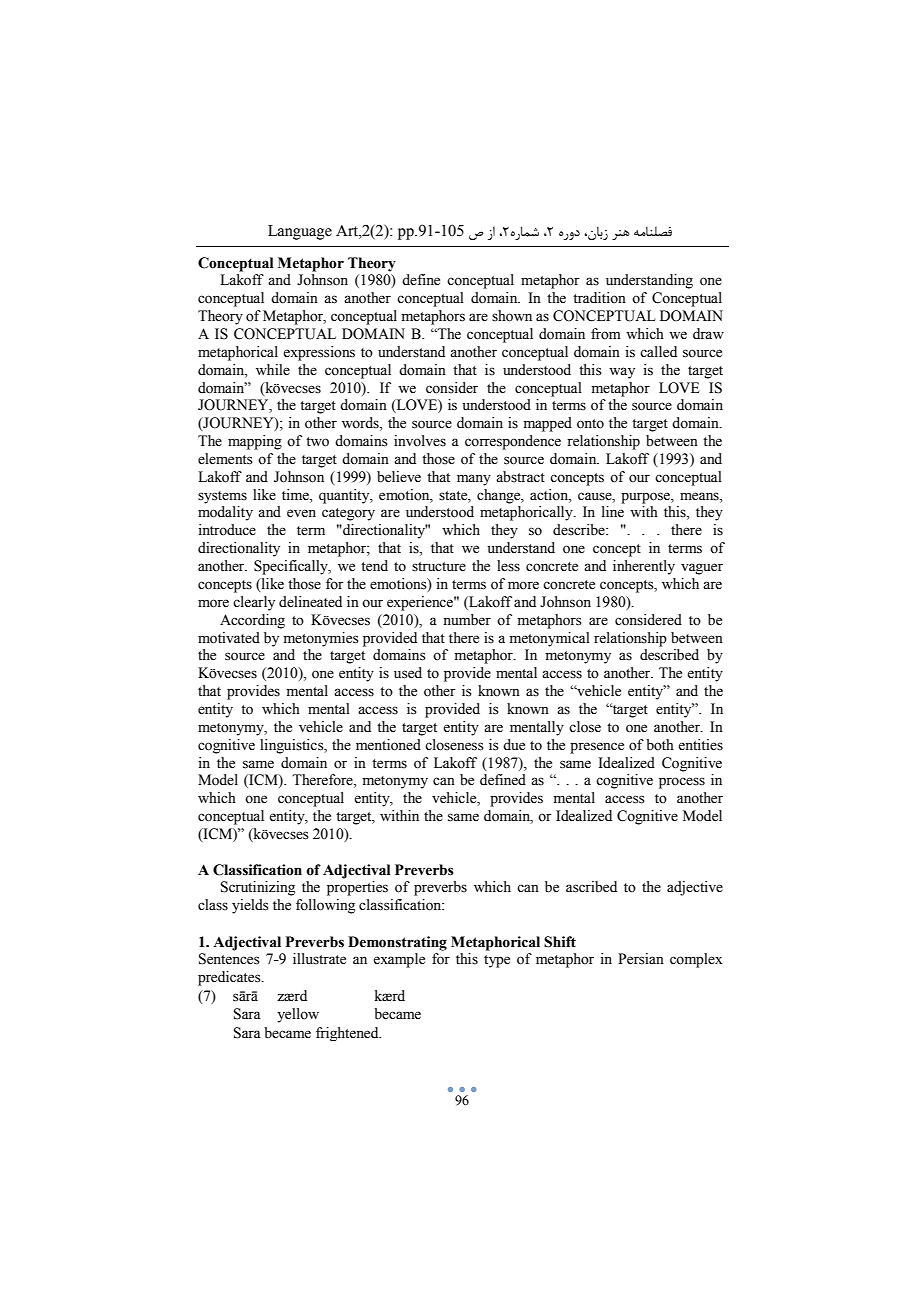  I want to click on many, so click(474, 480).
